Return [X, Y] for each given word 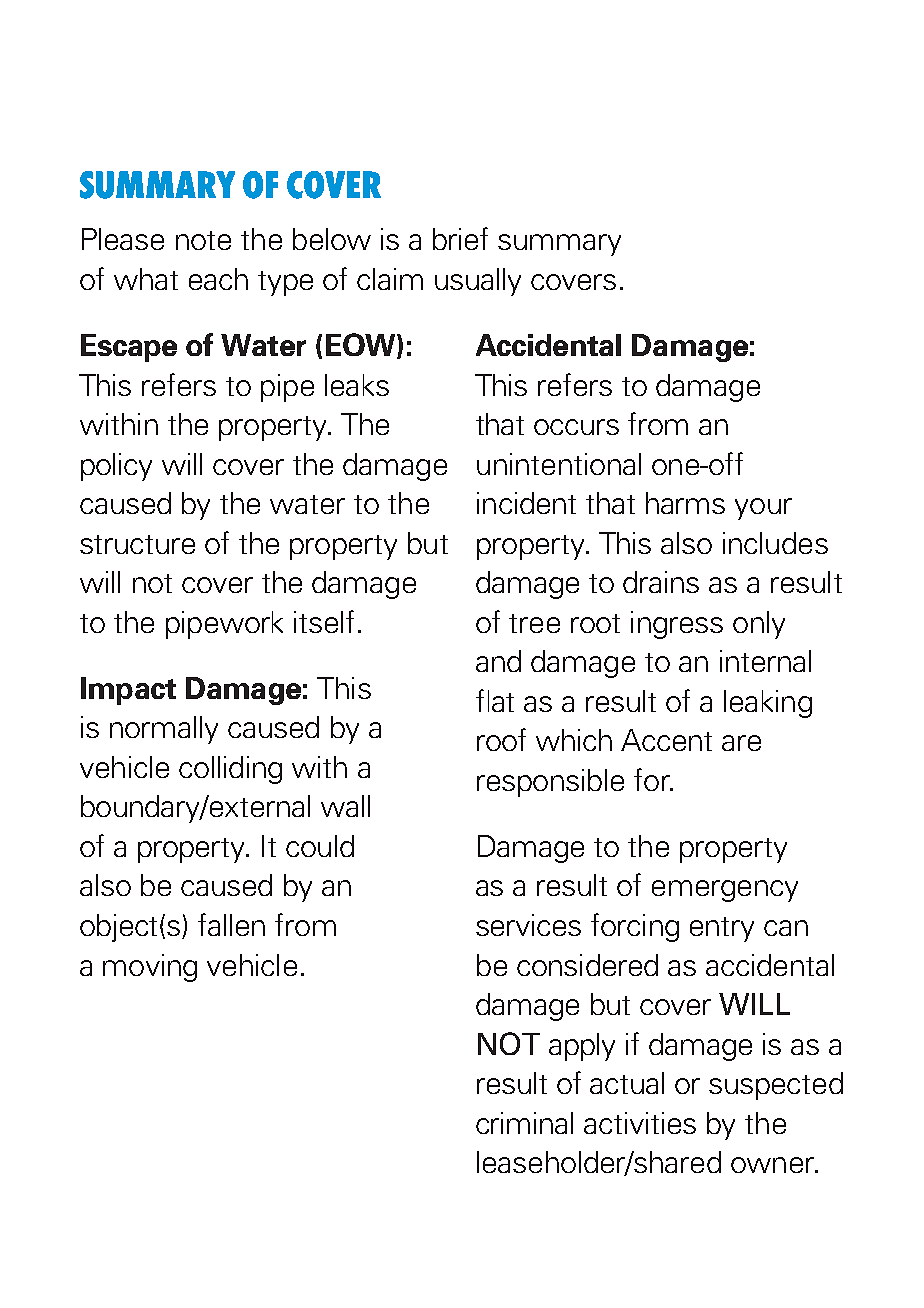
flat [495, 700]
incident [526, 503]
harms [685, 503]
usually [478, 282]
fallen [231, 924]
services [528, 925]
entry [722, 929]
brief [460, 238]
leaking [768, 704]
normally [164, 730]
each [218, 279]
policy [116, 467]
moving [150, 968]
